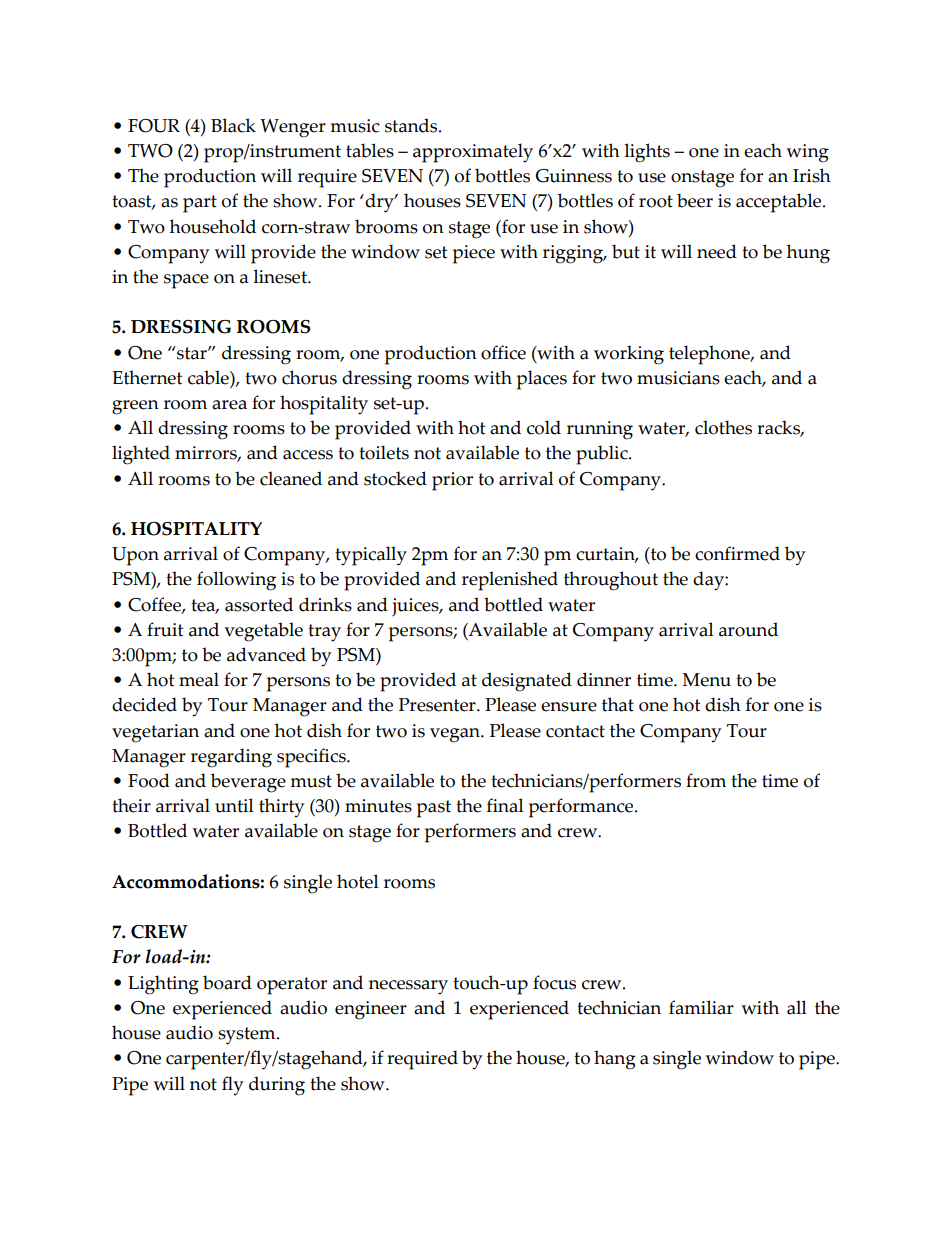  Describe the element at coordinates (408, 987) in the image. I see `necessary` at that location.
